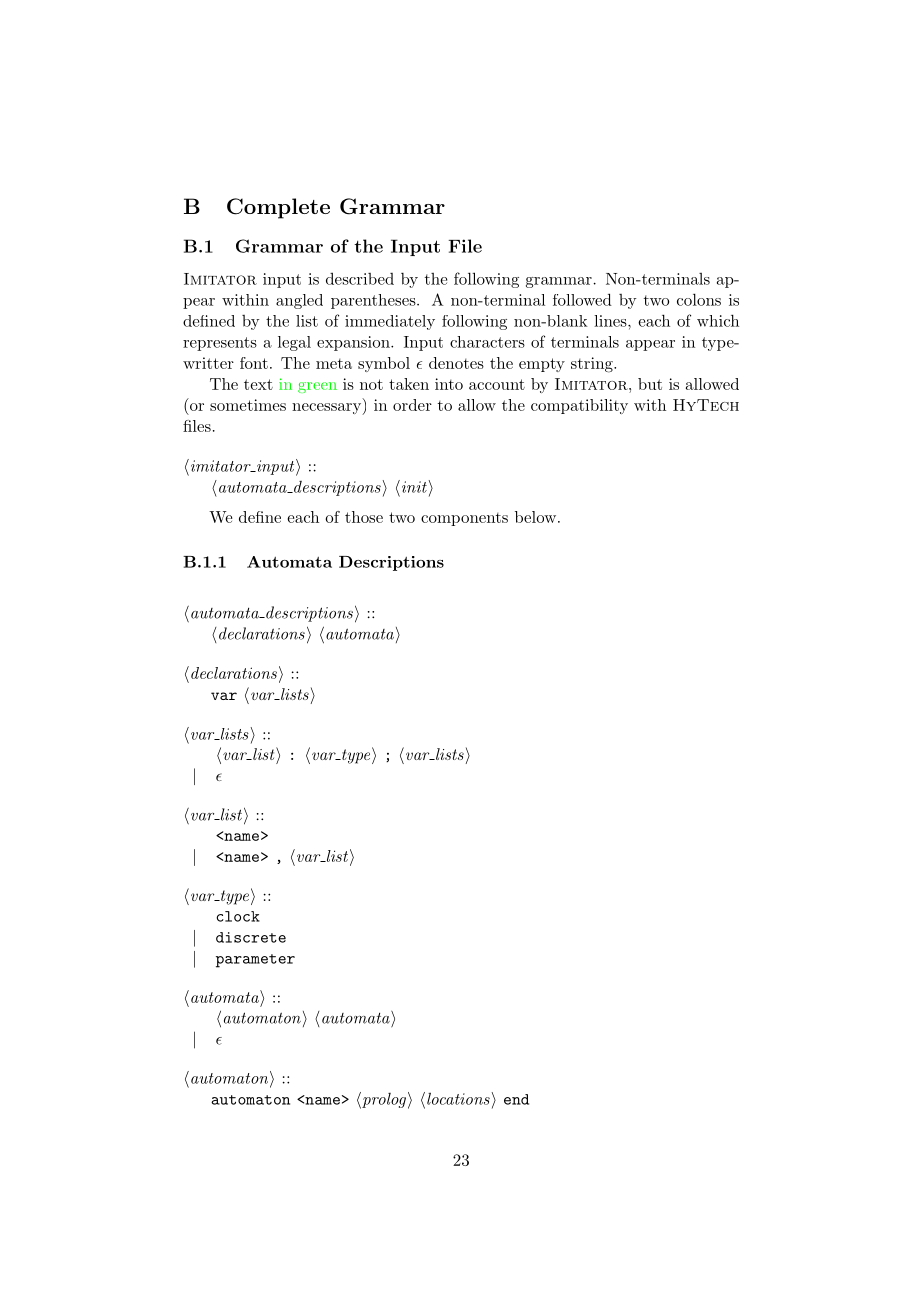 This image has height=1308, width=924. Describe the element at coordinates (699, 299) in the image. I see `colons` at that location.
